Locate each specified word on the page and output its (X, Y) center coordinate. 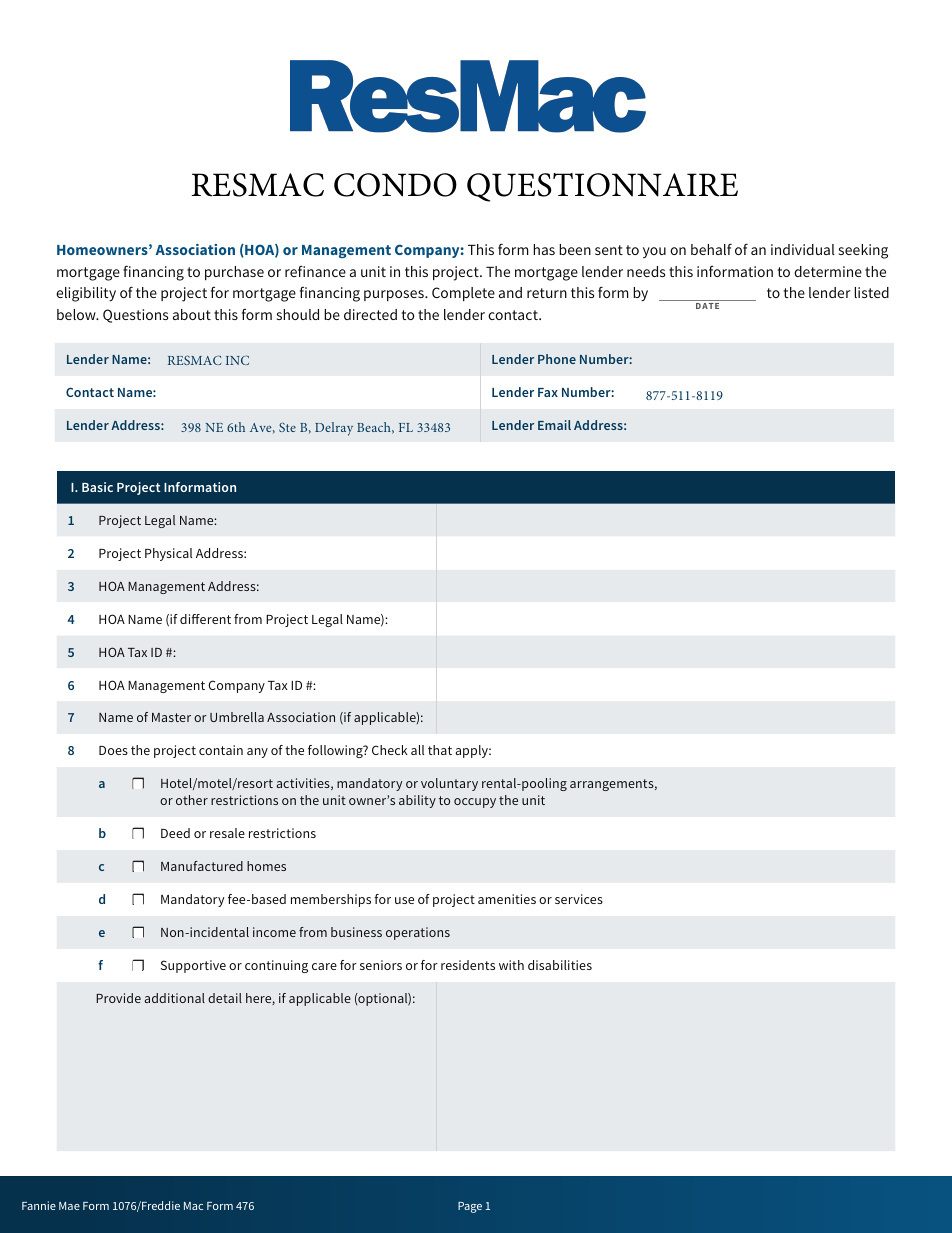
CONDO (395, 185)
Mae (69, 1206)
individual (803, 249)
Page (470, 1207)
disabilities (560, 965)
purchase (234, 273)
